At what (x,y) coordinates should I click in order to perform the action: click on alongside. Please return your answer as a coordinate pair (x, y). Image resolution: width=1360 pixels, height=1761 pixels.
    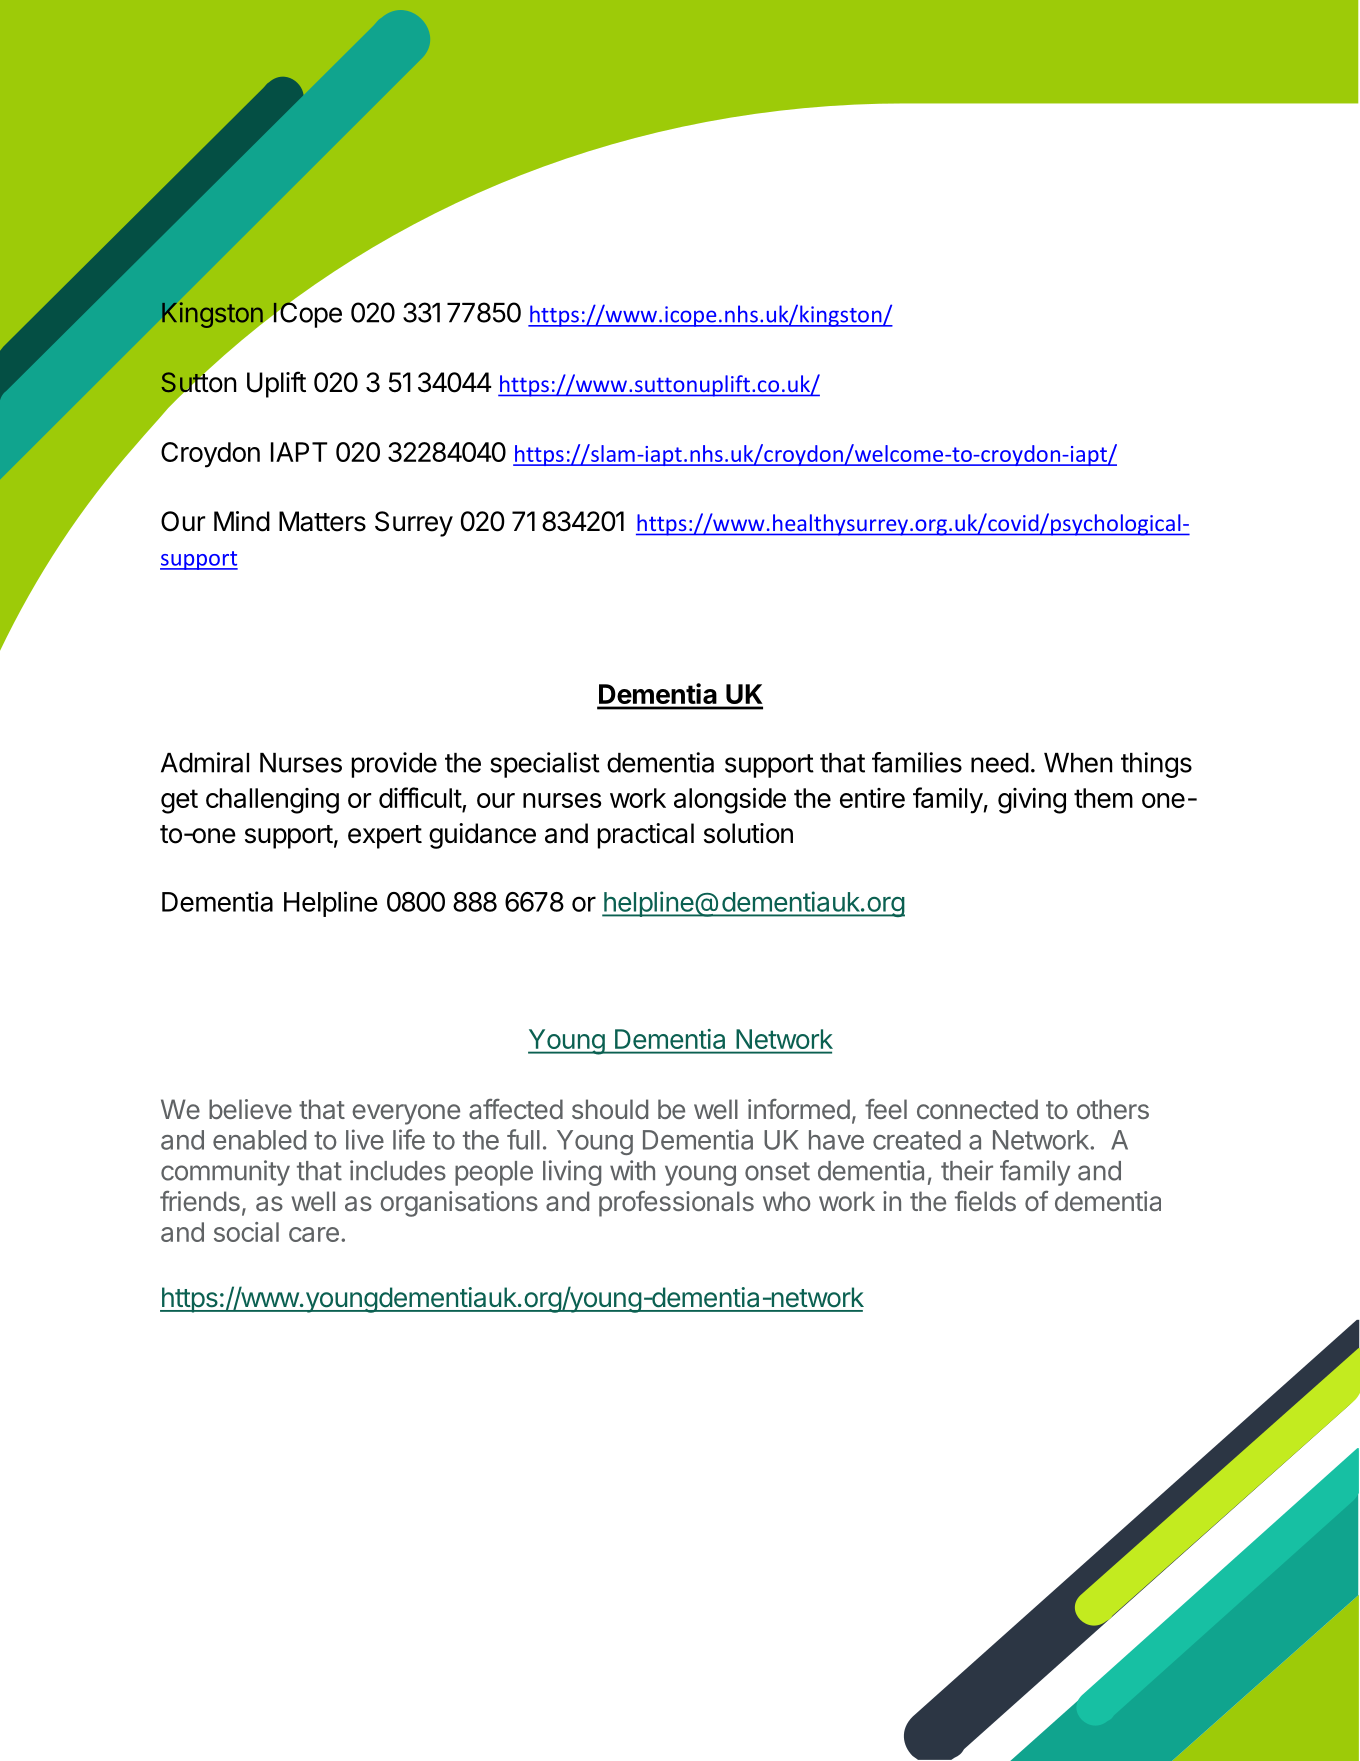
    Looking at the image, I should click on (730, 800).
